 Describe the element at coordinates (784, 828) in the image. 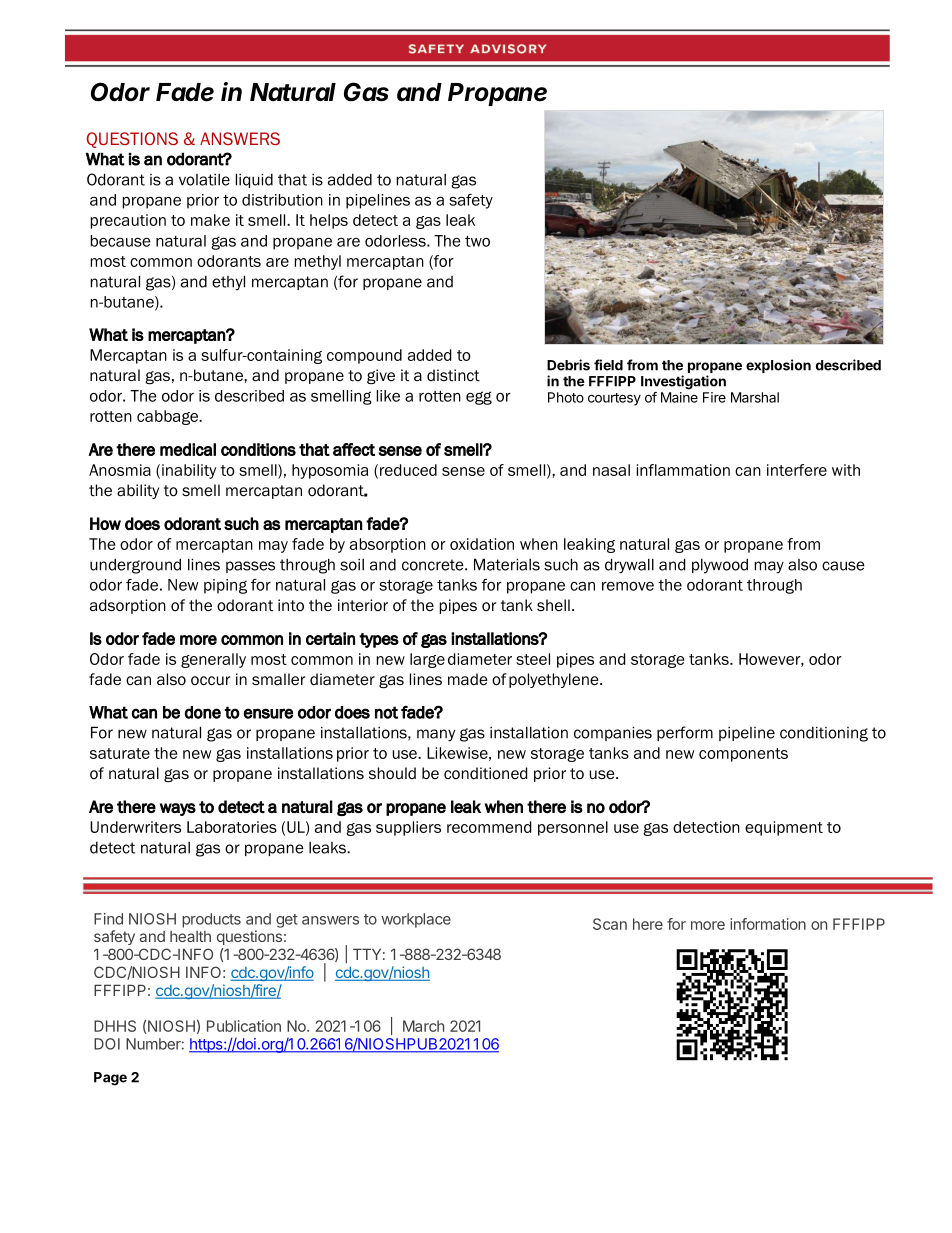

I see `equipment` at that location.
